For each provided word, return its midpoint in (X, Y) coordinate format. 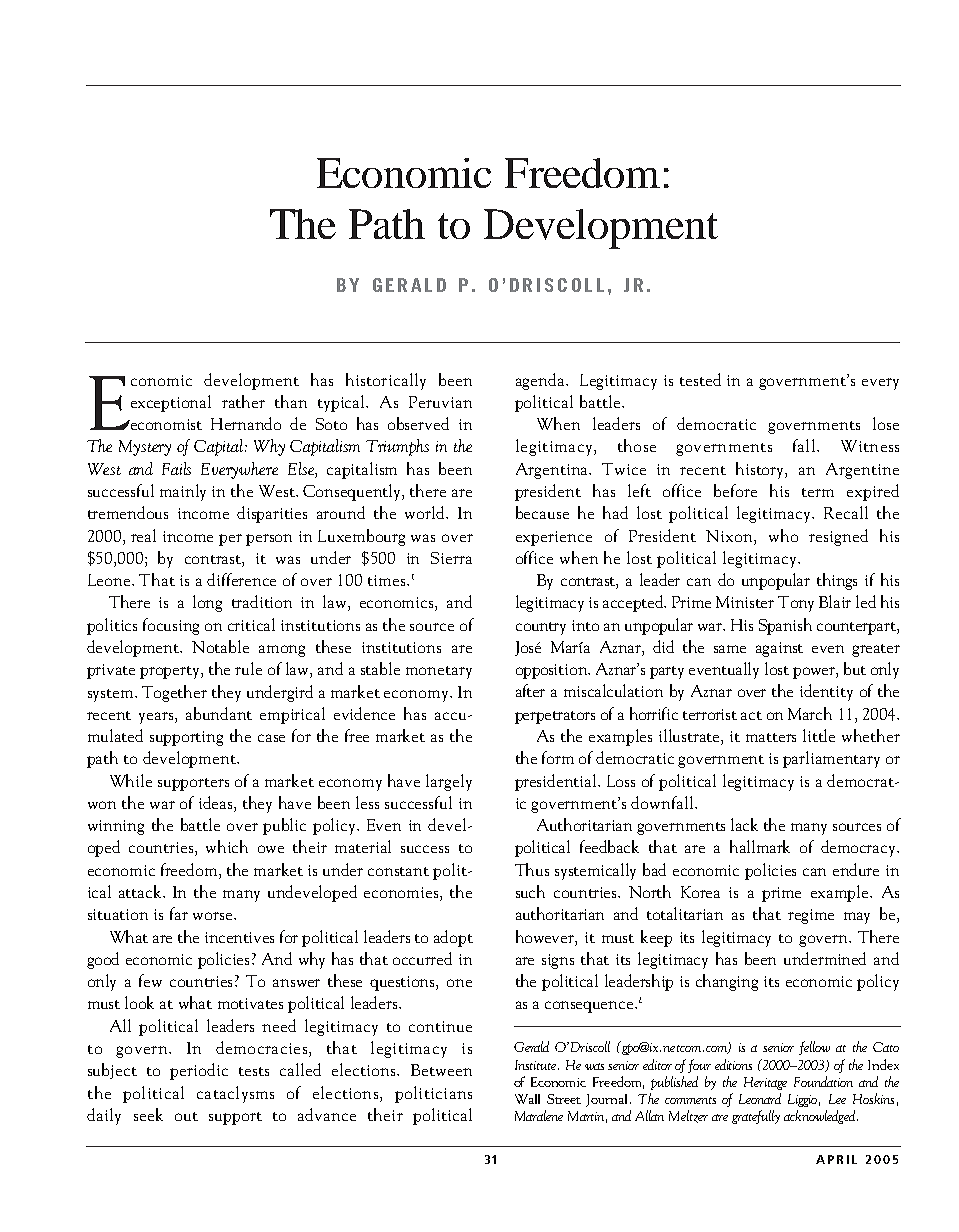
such (530, 891)
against (779, 649)
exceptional (171, 403)
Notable (220, 646)
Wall (527, 1099)
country (541, 628)
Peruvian (440, 402)
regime (811, 916)
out (186, 1116)
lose (886, 423)
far (179, 913)
